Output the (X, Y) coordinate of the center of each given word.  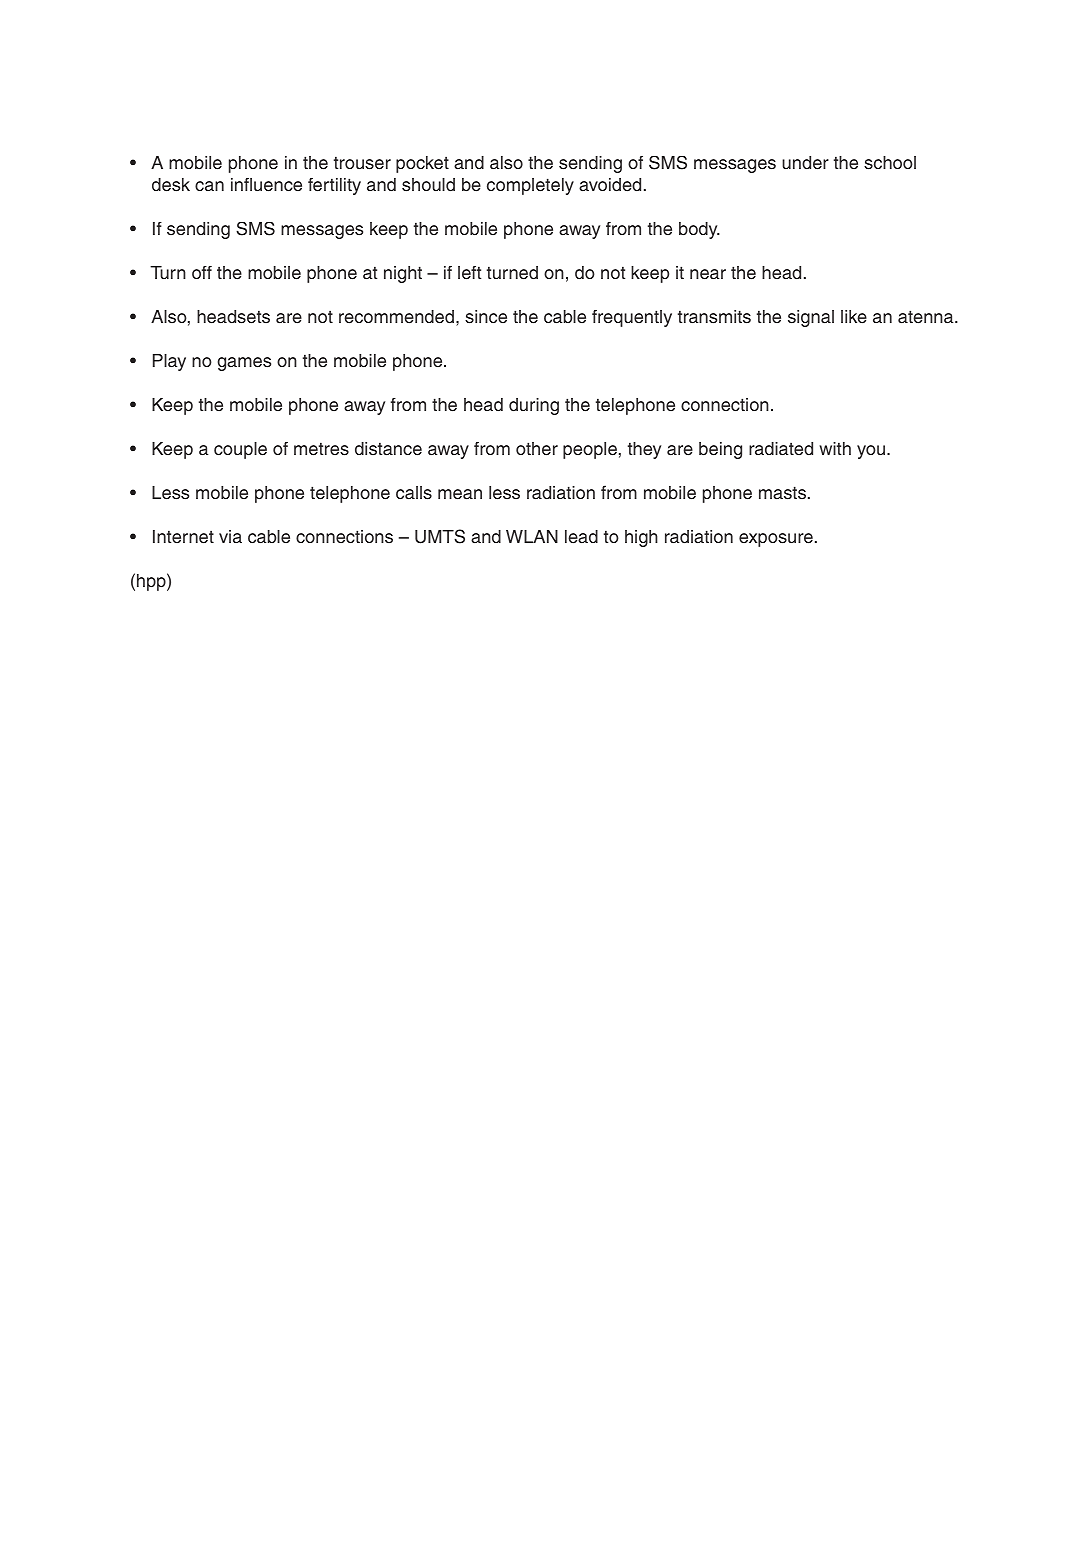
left (469, 273)
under (805, 163)
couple (240, 450)
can (209, 186)
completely (530, 186)
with (835, 448)
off (202, 272)
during (534, 406)
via (230, 536)
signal (811, 318)
